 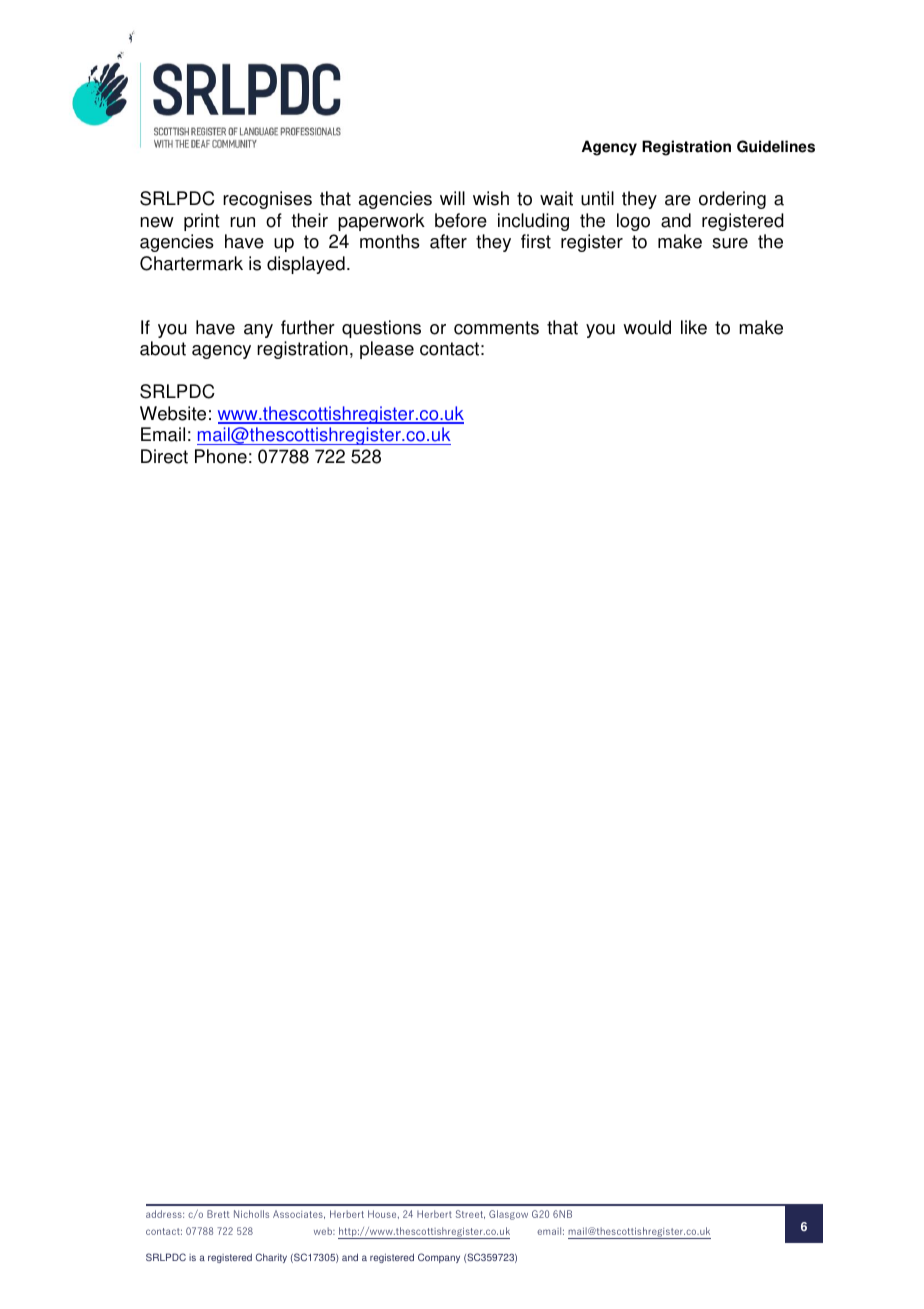 I want to click on Direct, so click(x=164, y=456).
